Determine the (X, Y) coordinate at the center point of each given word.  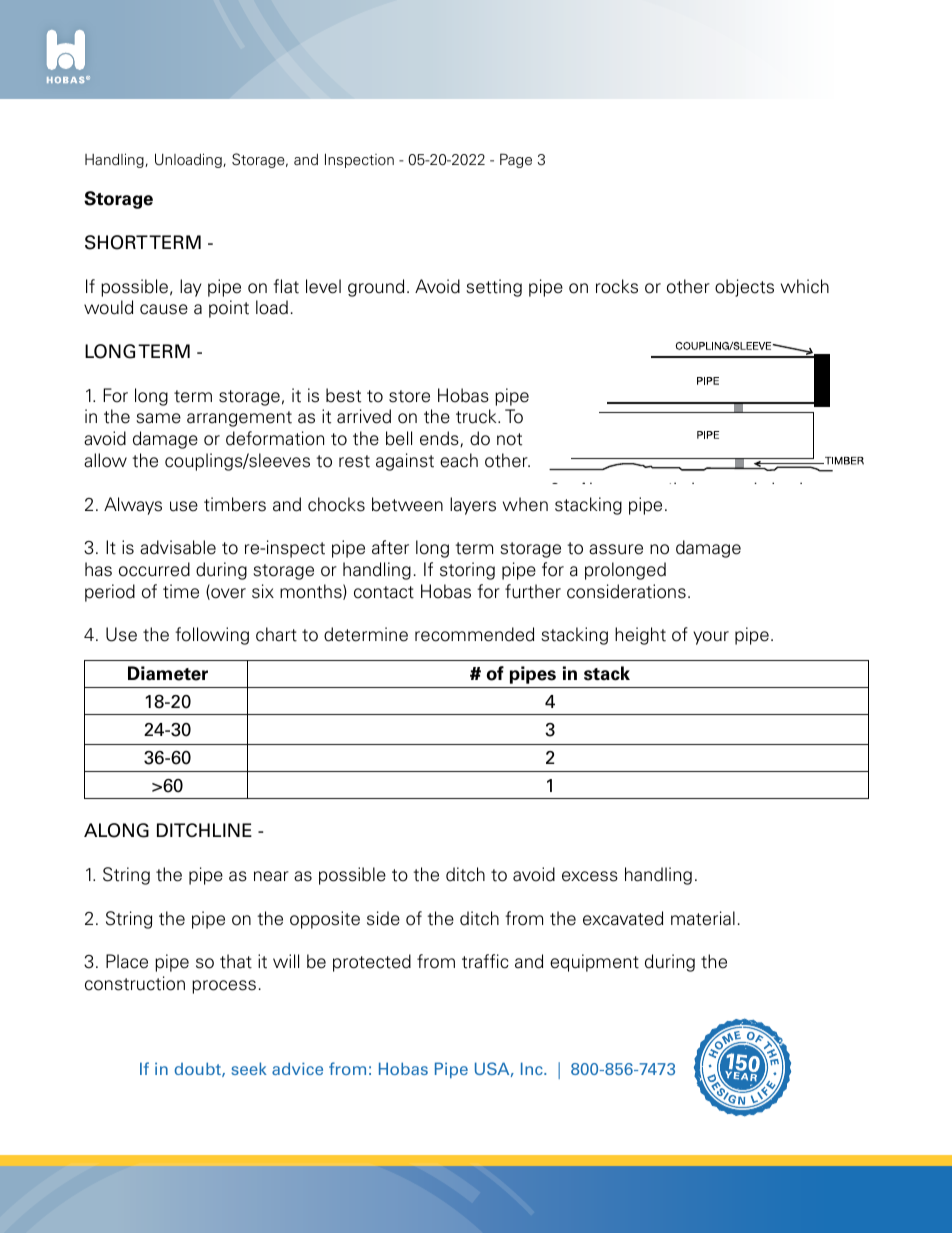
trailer (290, 687)
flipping (248, 711)
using (351, 567)
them (416, 687)
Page (516, 160)
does (239, 751)
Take (238, 504)
